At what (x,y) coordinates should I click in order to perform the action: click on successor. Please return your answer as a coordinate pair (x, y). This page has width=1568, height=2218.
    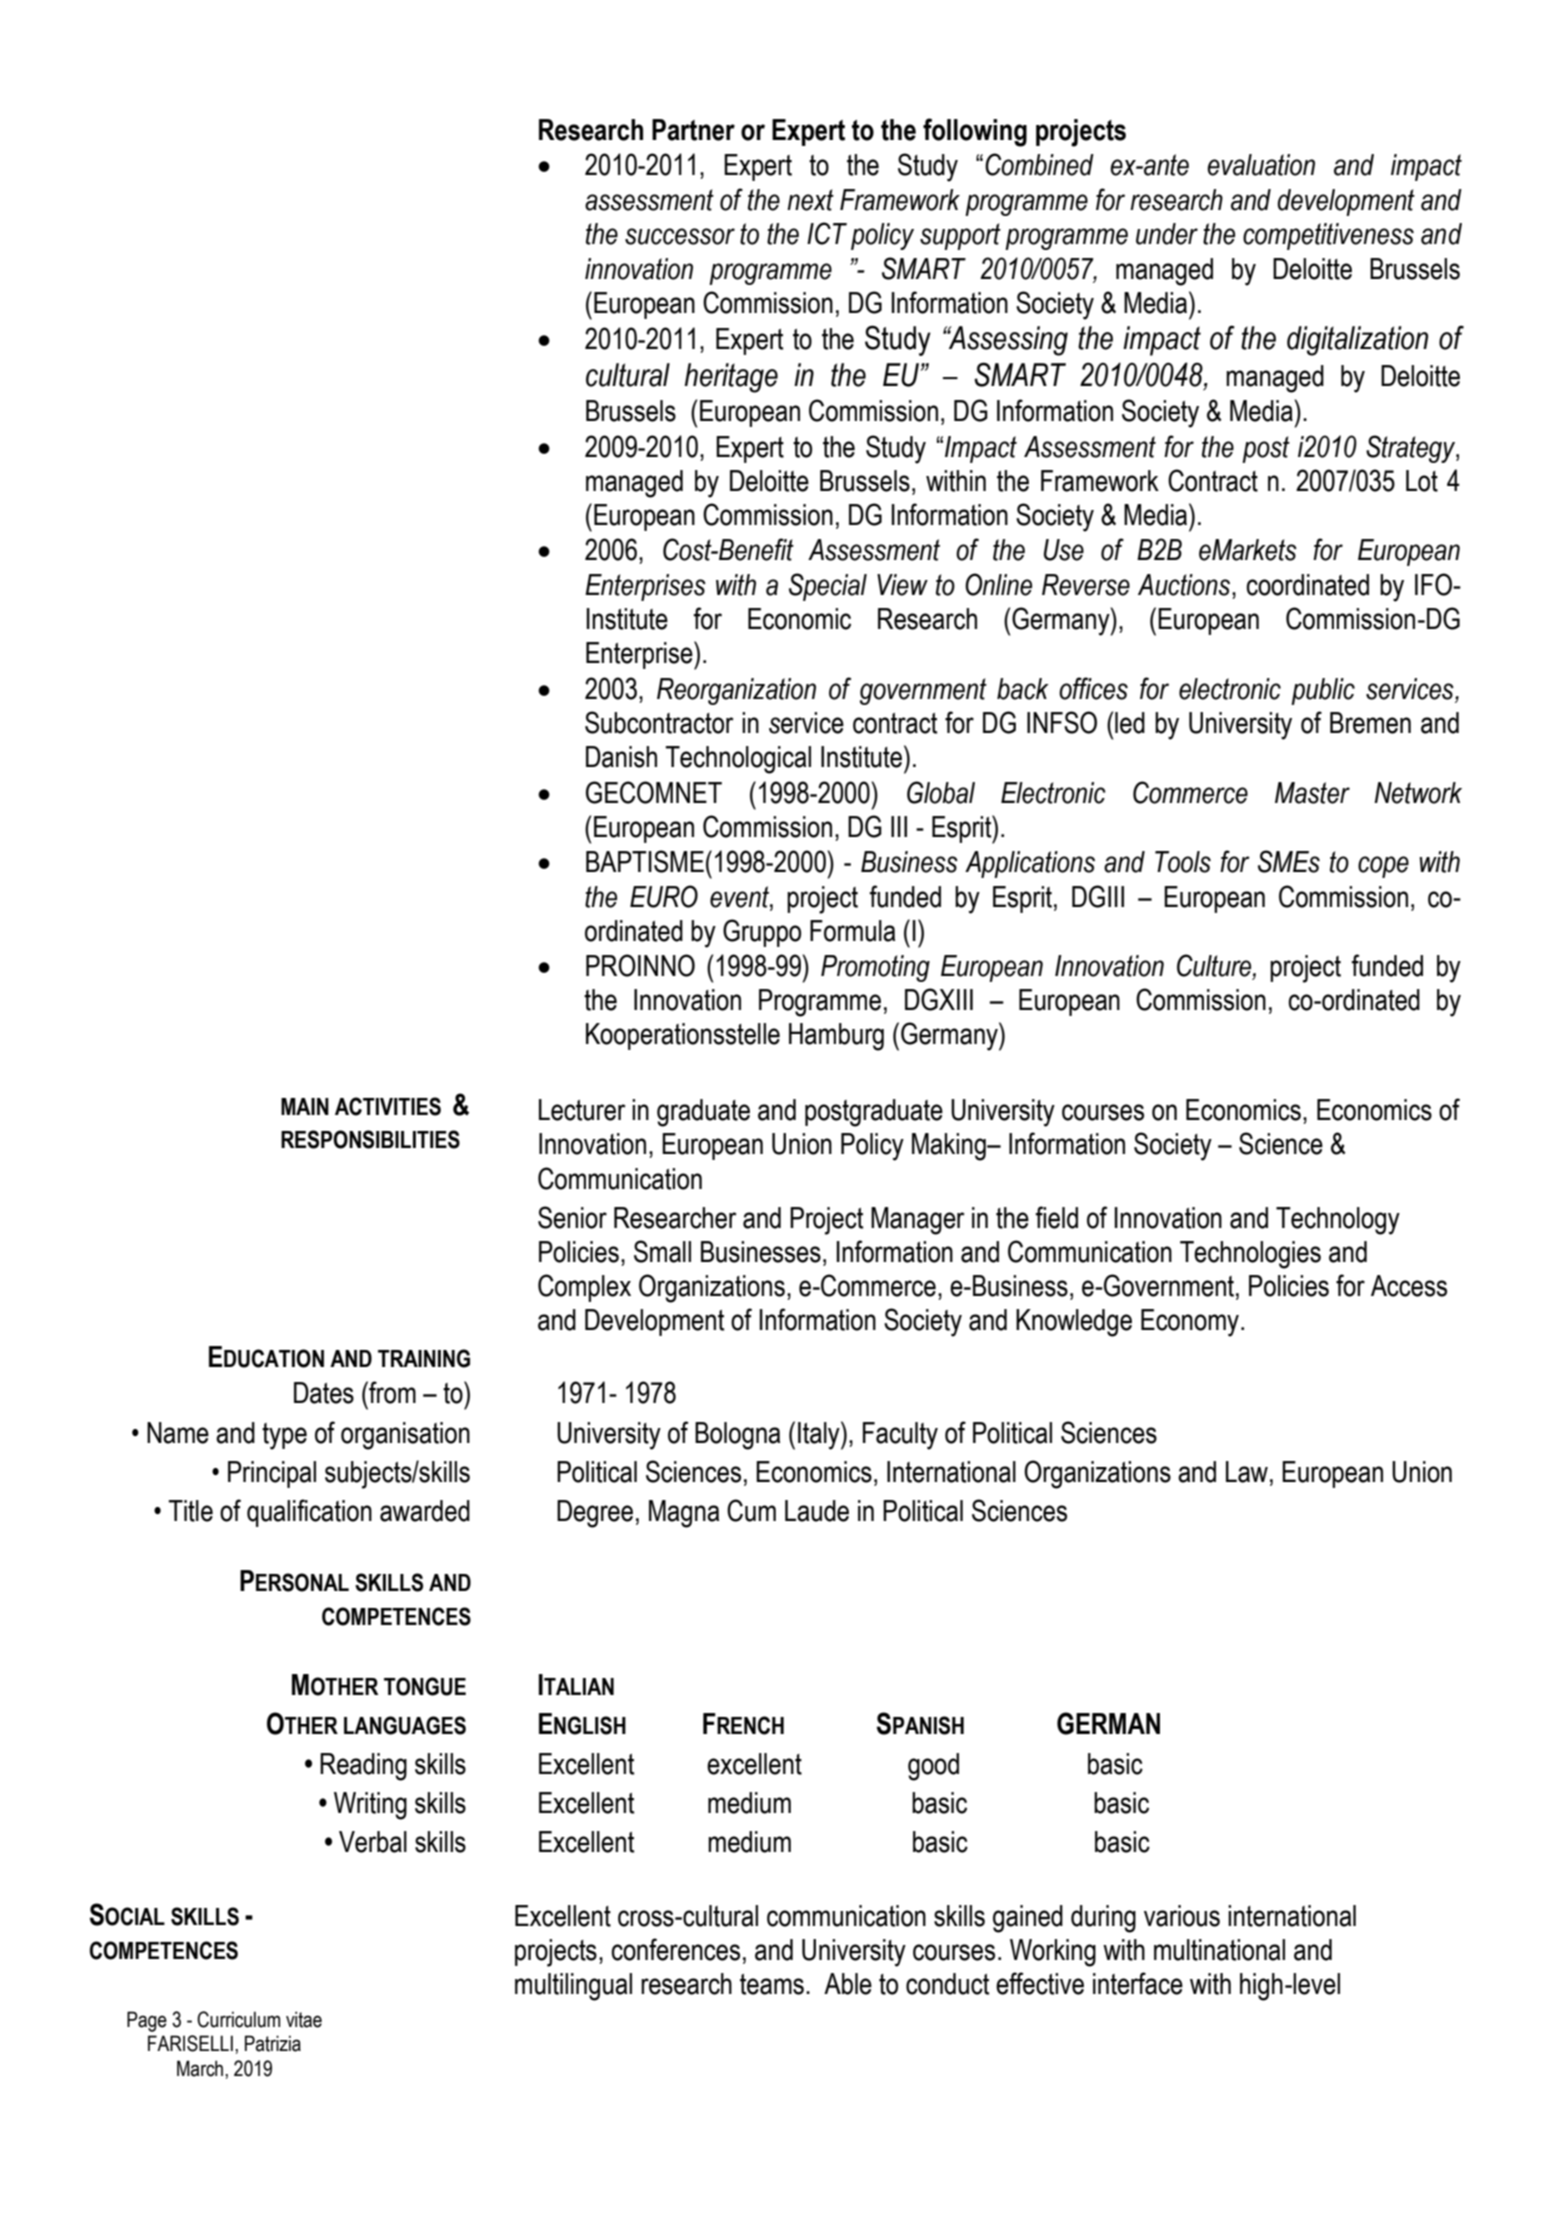
    Looking at the image, I should click on (680, 236).
